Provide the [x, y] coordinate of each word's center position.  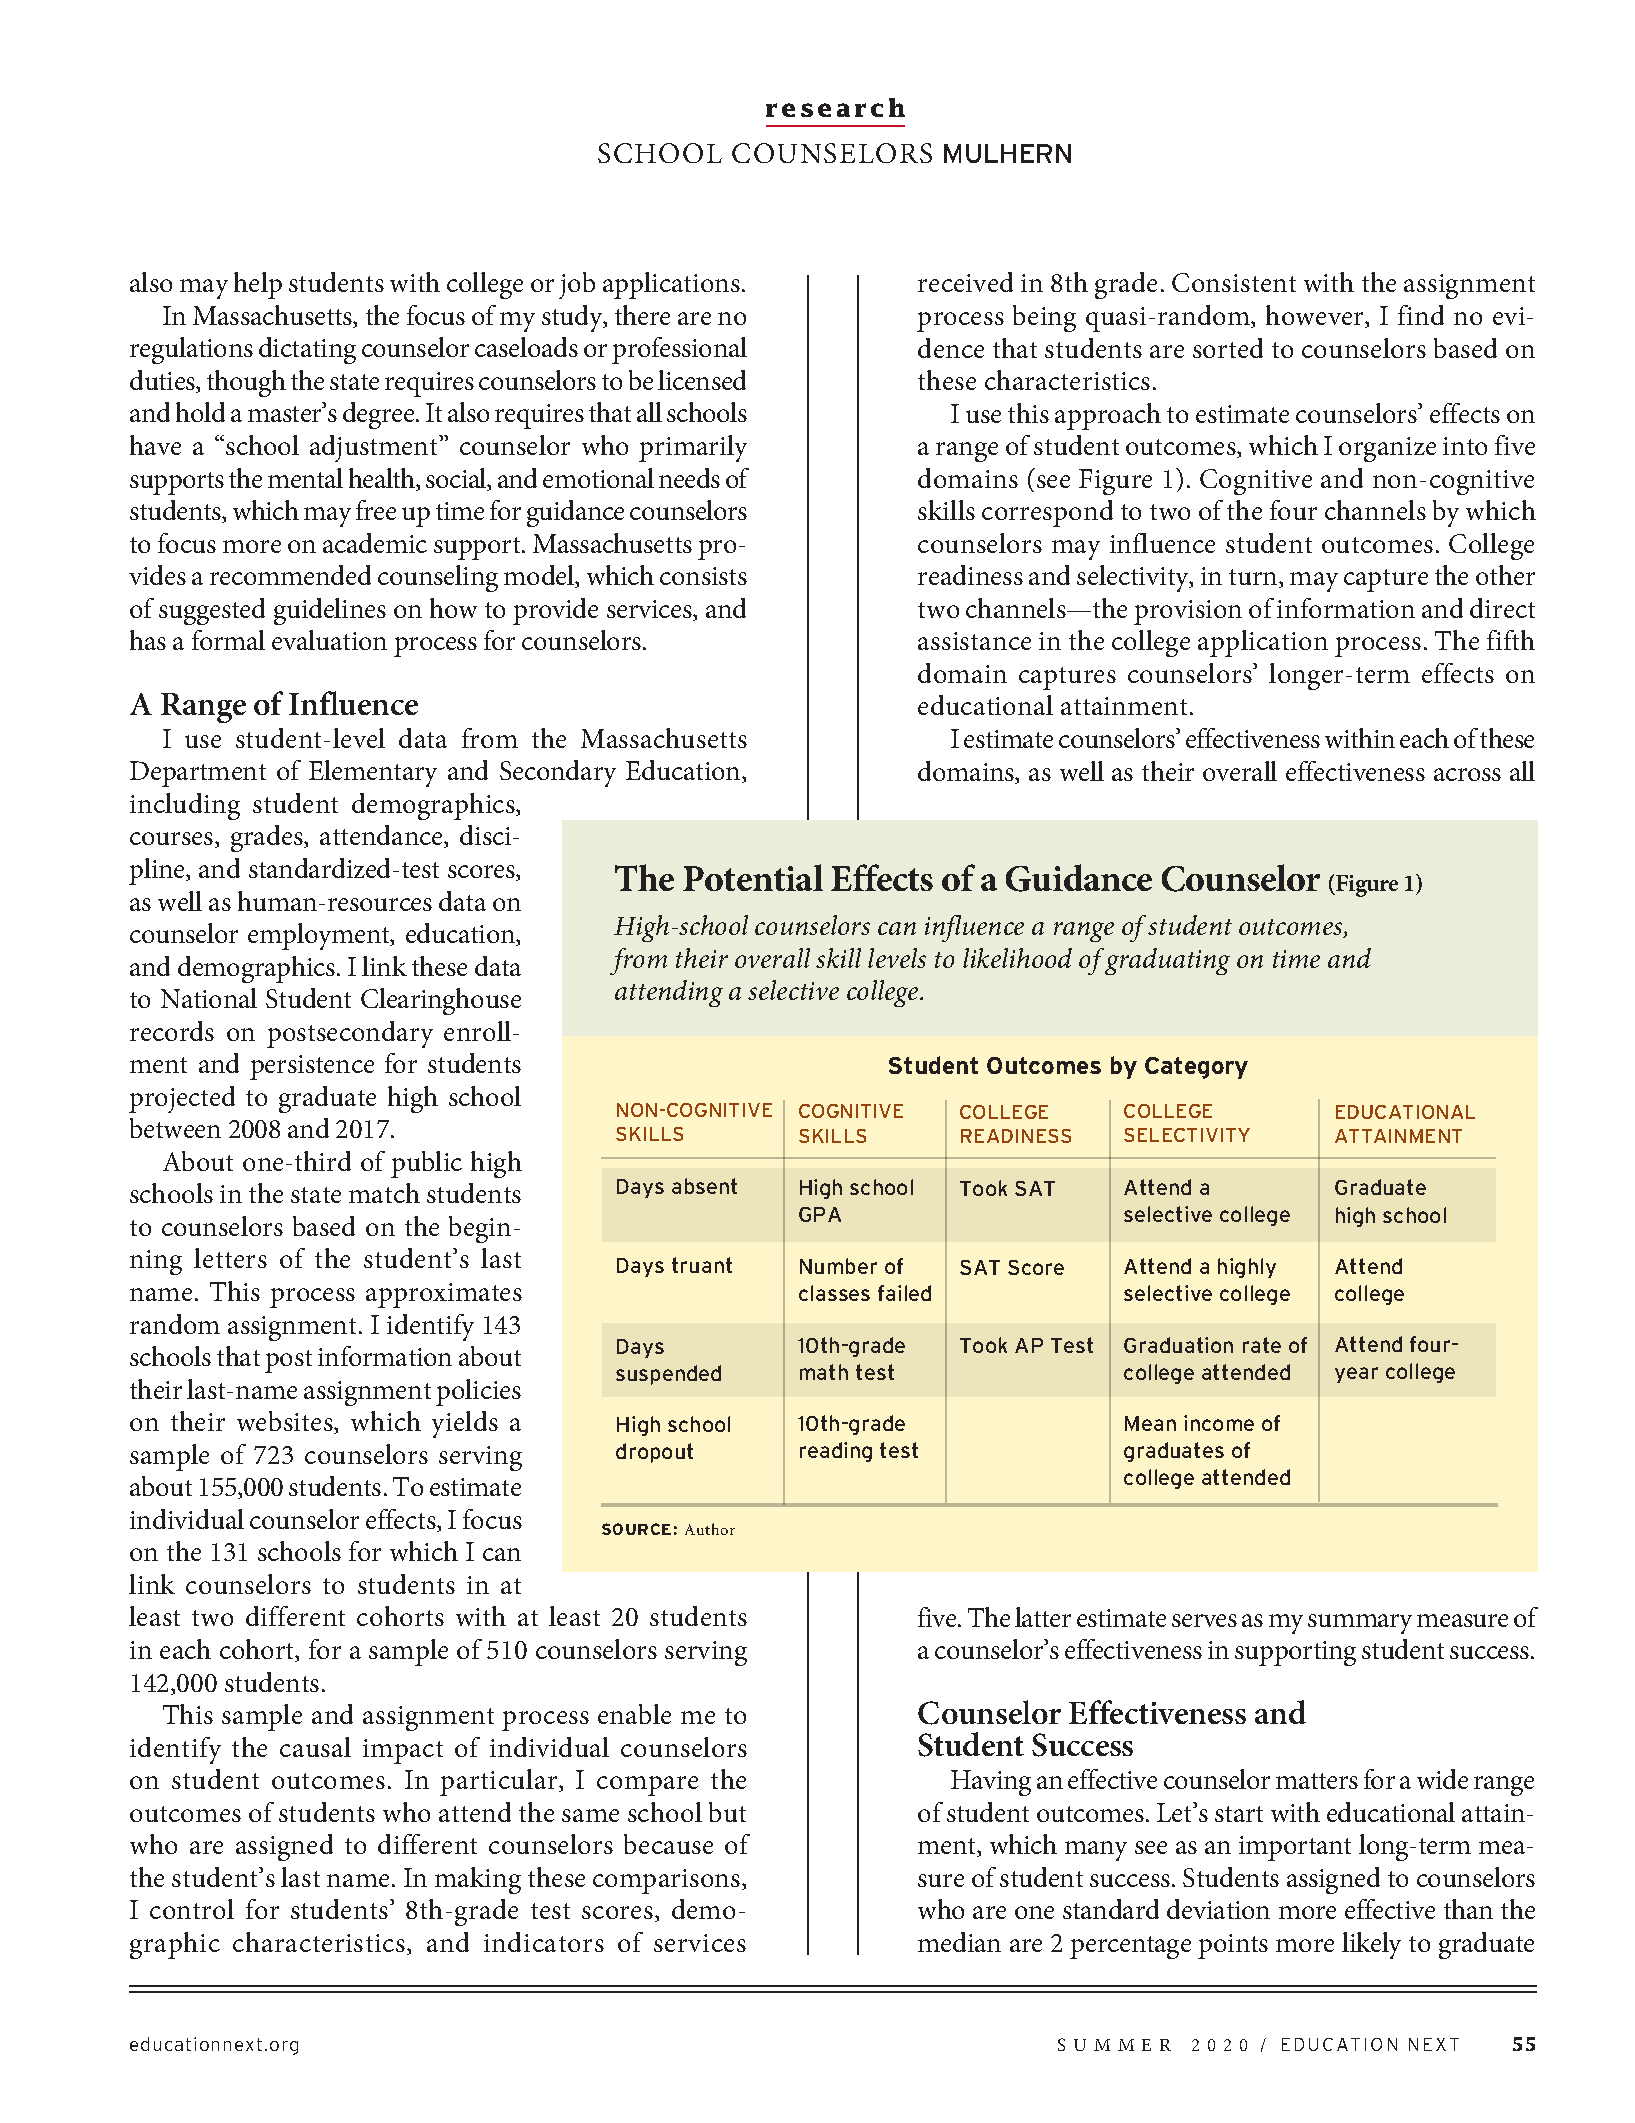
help [258, 285]
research [835, 107]
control [192, 1909]
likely [1371, 1945]
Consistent [1234, 282]
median [959, 1942]
